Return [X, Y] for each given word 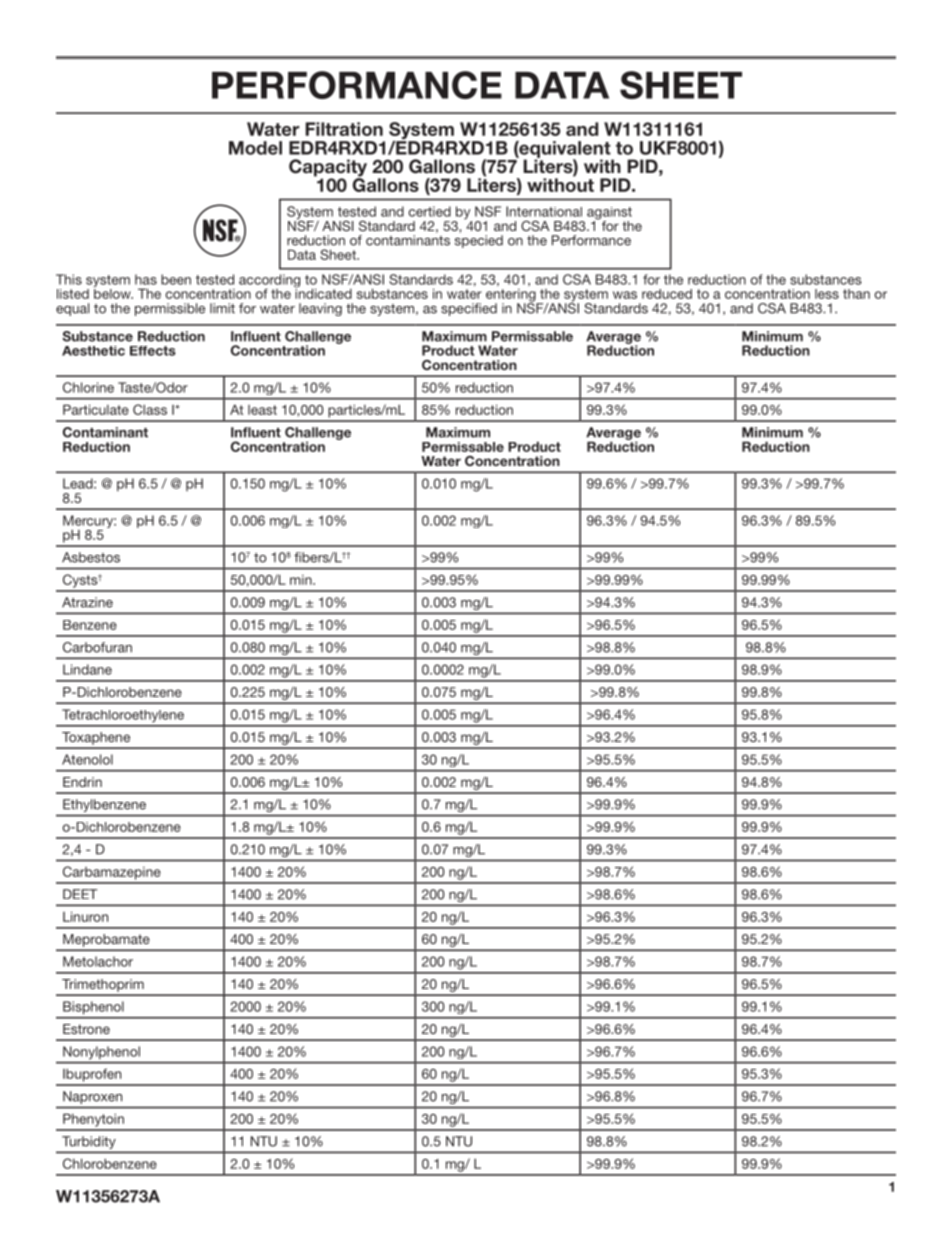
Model [255, 148]
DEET [80, 894]
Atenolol [87, 759]
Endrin [82, 782]
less [827, 294]
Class [150, 409]
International [544, 211]
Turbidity [89, 1142]
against [609, 214]
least [262, 410]
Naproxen [92, 1097]
